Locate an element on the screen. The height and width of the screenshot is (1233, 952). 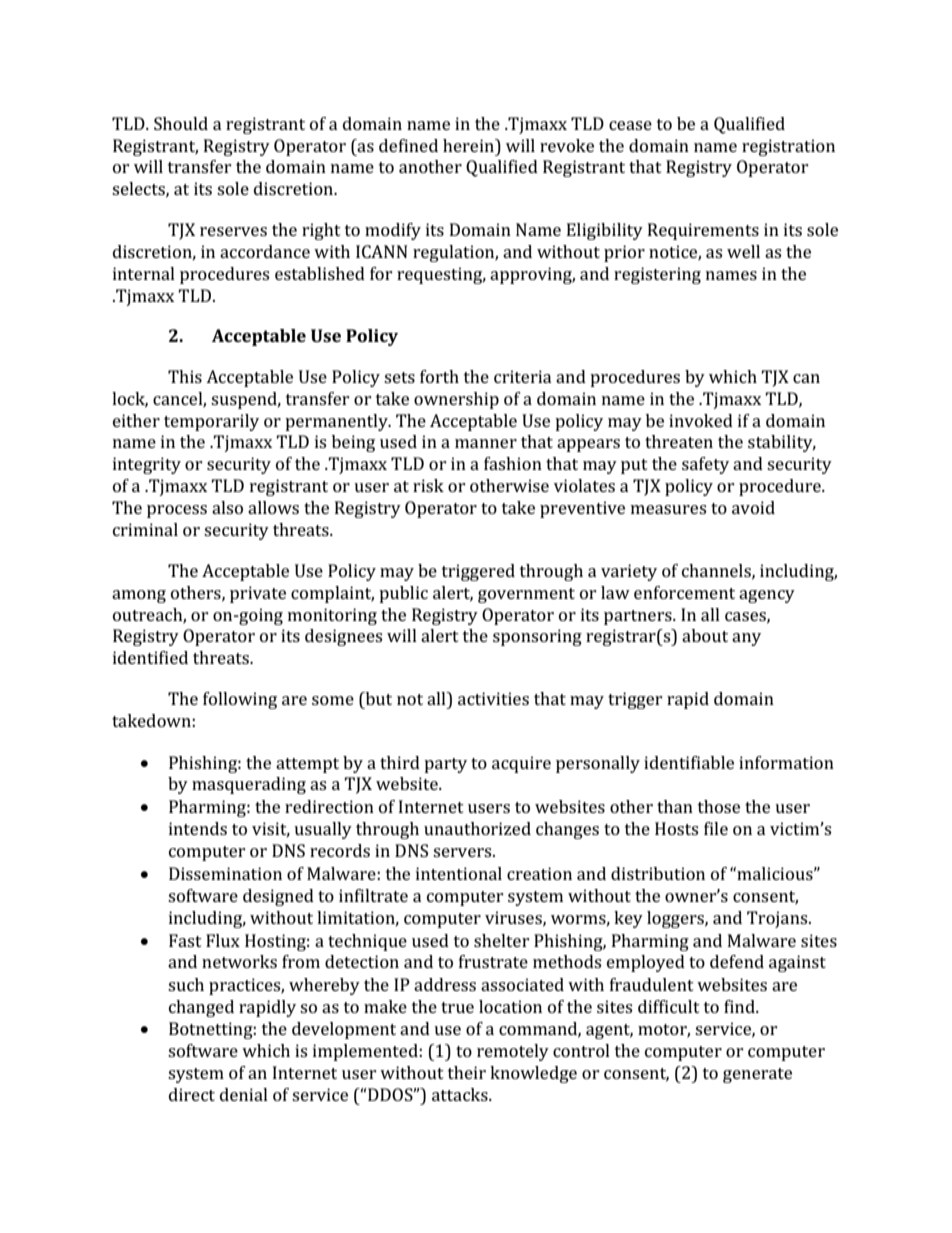
registration is located at coordinates (788, 147).
